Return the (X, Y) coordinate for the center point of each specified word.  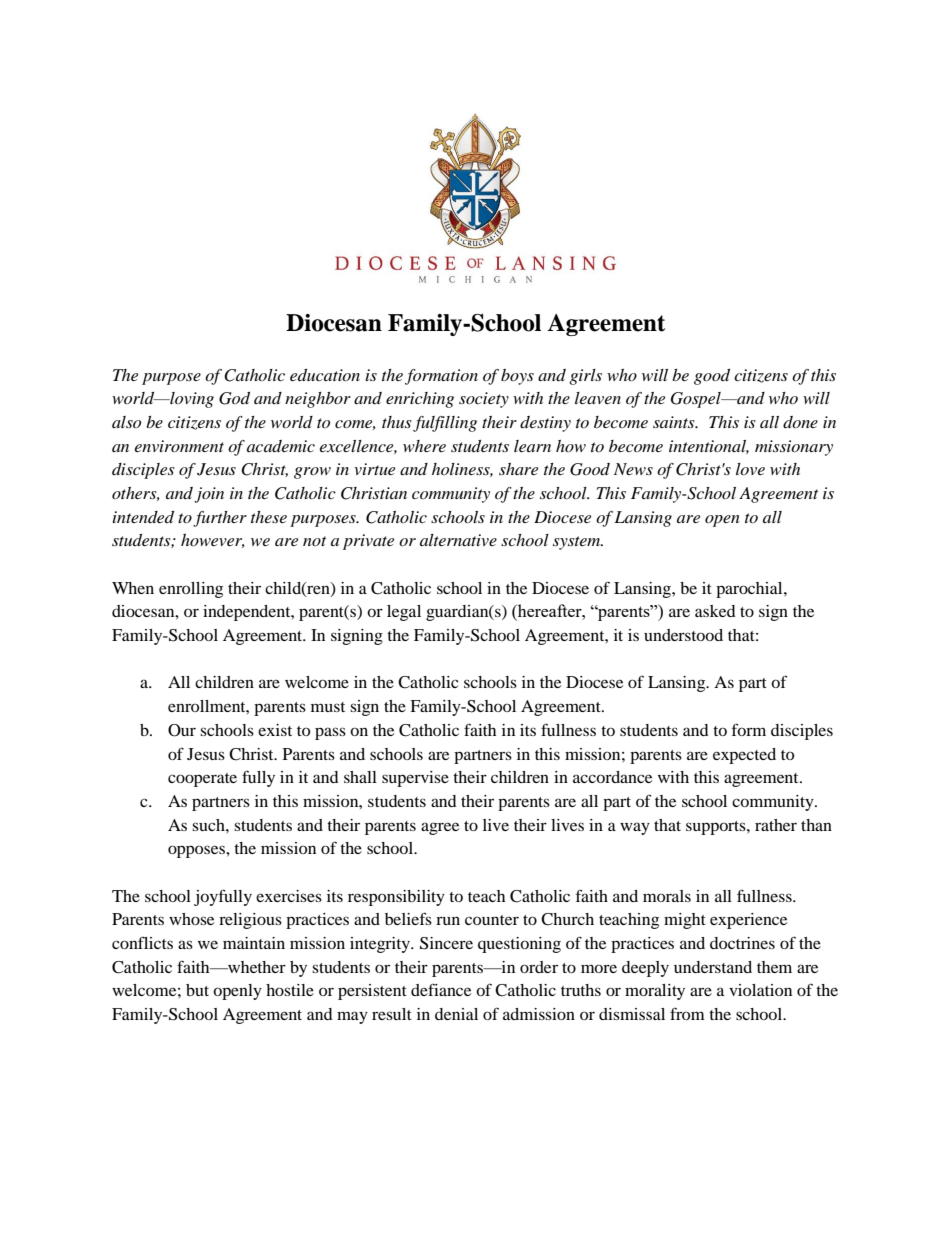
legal (404, 613)
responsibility (396, 898)
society (484, 400)
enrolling (191, 590)
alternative (458, 540)
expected (744, 756)
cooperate (202, 780)
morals (667, 896)
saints (675, 422)
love (750, 469)
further (220, 519)
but (197, 990)
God (234, 398)
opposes (197, 851)
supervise (415, 779)
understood (683, 635)
